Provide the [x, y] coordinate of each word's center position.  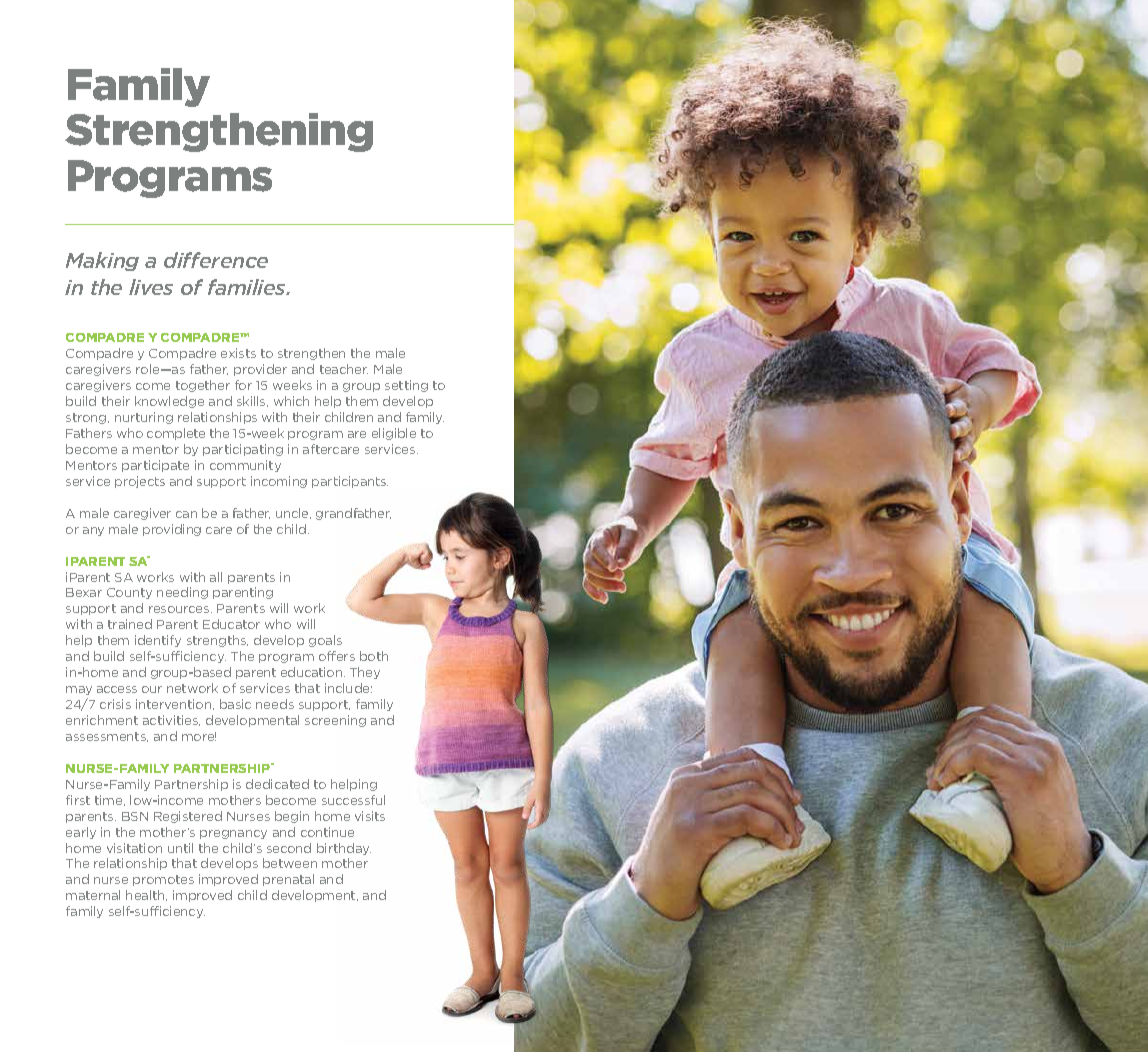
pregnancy [233, 834]
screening [335, 721]
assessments [107, 737]
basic [235, 704]
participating [243, 450]
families [248, 287]
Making [102, 261]
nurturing [144, 418]
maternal [93, 895]
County [129, 593]
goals [325, 641]
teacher [344, 369]
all [216, 577]
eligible [394, 434]
